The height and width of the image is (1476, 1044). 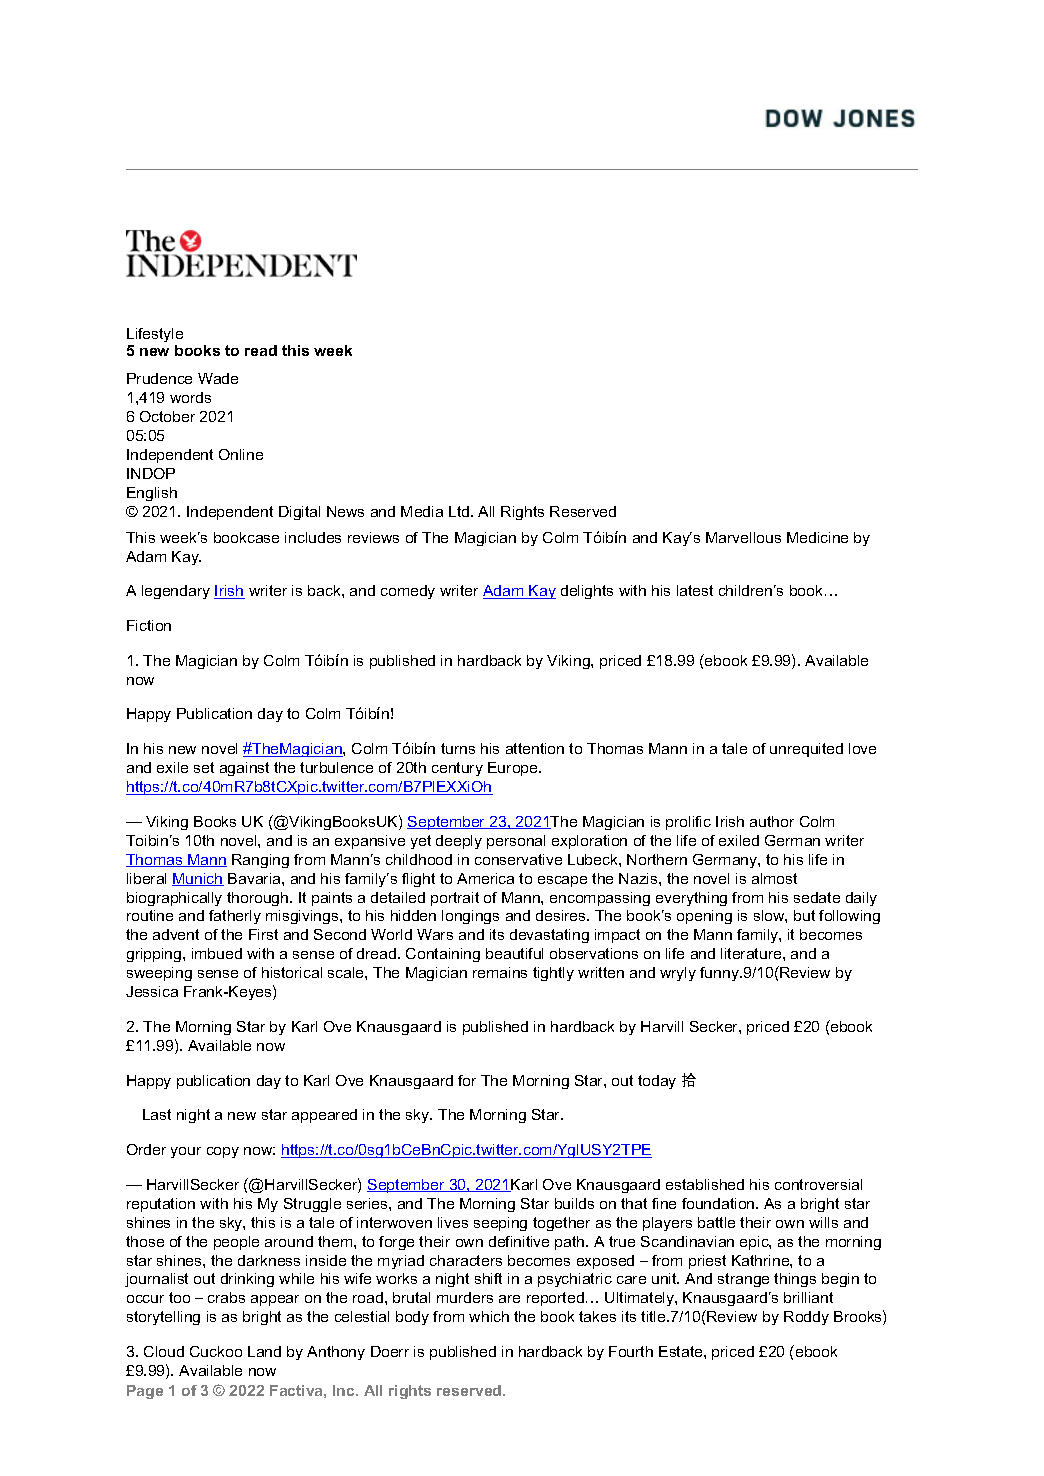 What do you see at coordinates (500, 972) in the image?
I see `remains` at bounding box center [500, 972].
